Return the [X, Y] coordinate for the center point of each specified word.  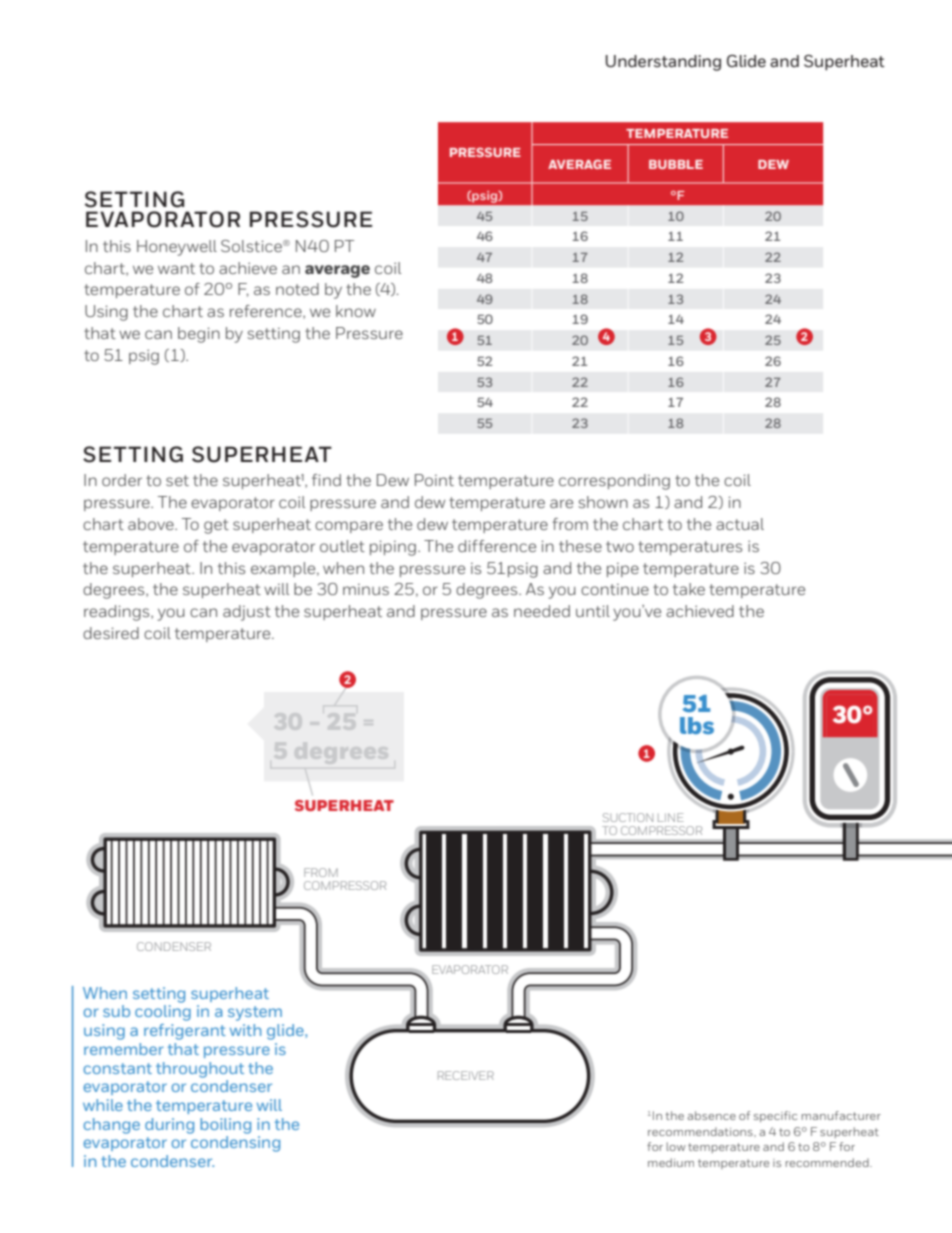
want [176, 268]
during [169, 1126]
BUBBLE [676, 164]
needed [542, 611]
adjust [247, 613]
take [689, 589]
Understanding [663, 63]
